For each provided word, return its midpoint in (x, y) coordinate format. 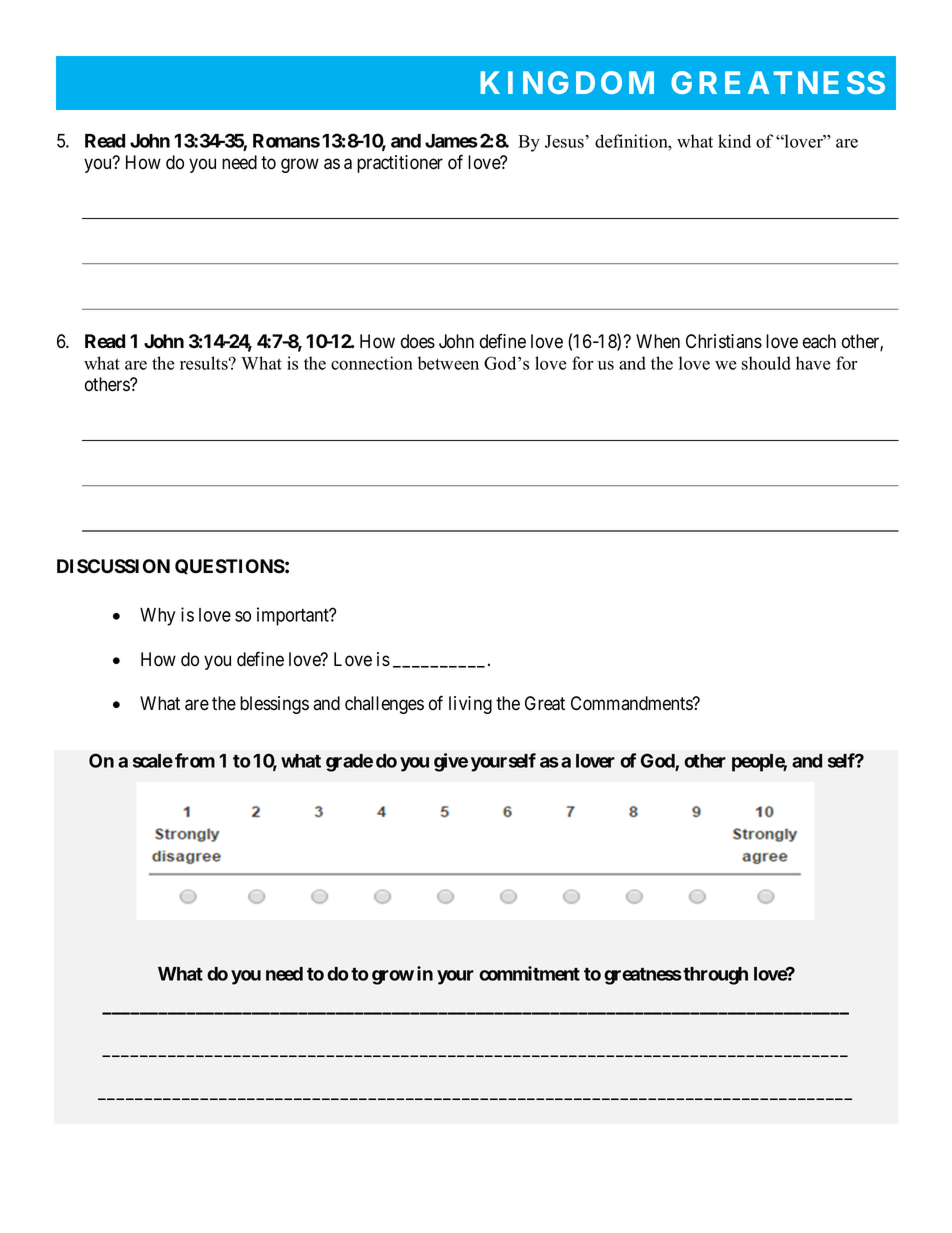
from (195, 760)
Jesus (564, 141)
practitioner (400, 164)
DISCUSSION (113, 566)
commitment (529, 973)
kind (734, 141)
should (766, 363)
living (470, 705)
